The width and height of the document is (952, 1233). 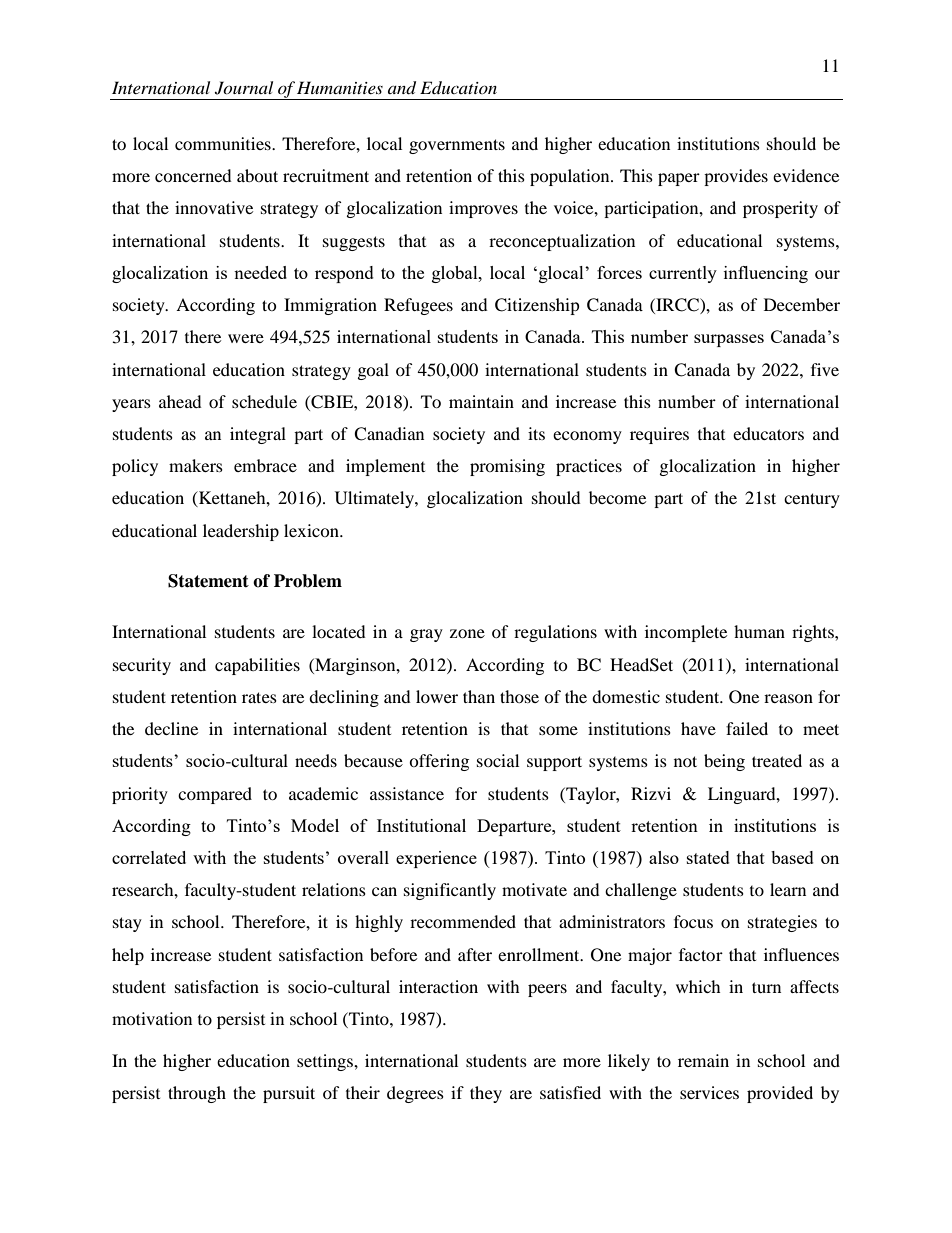 What do you see at coordinates (224, 143) in the document?
I see `communities` at bounding box center [224, 143].
